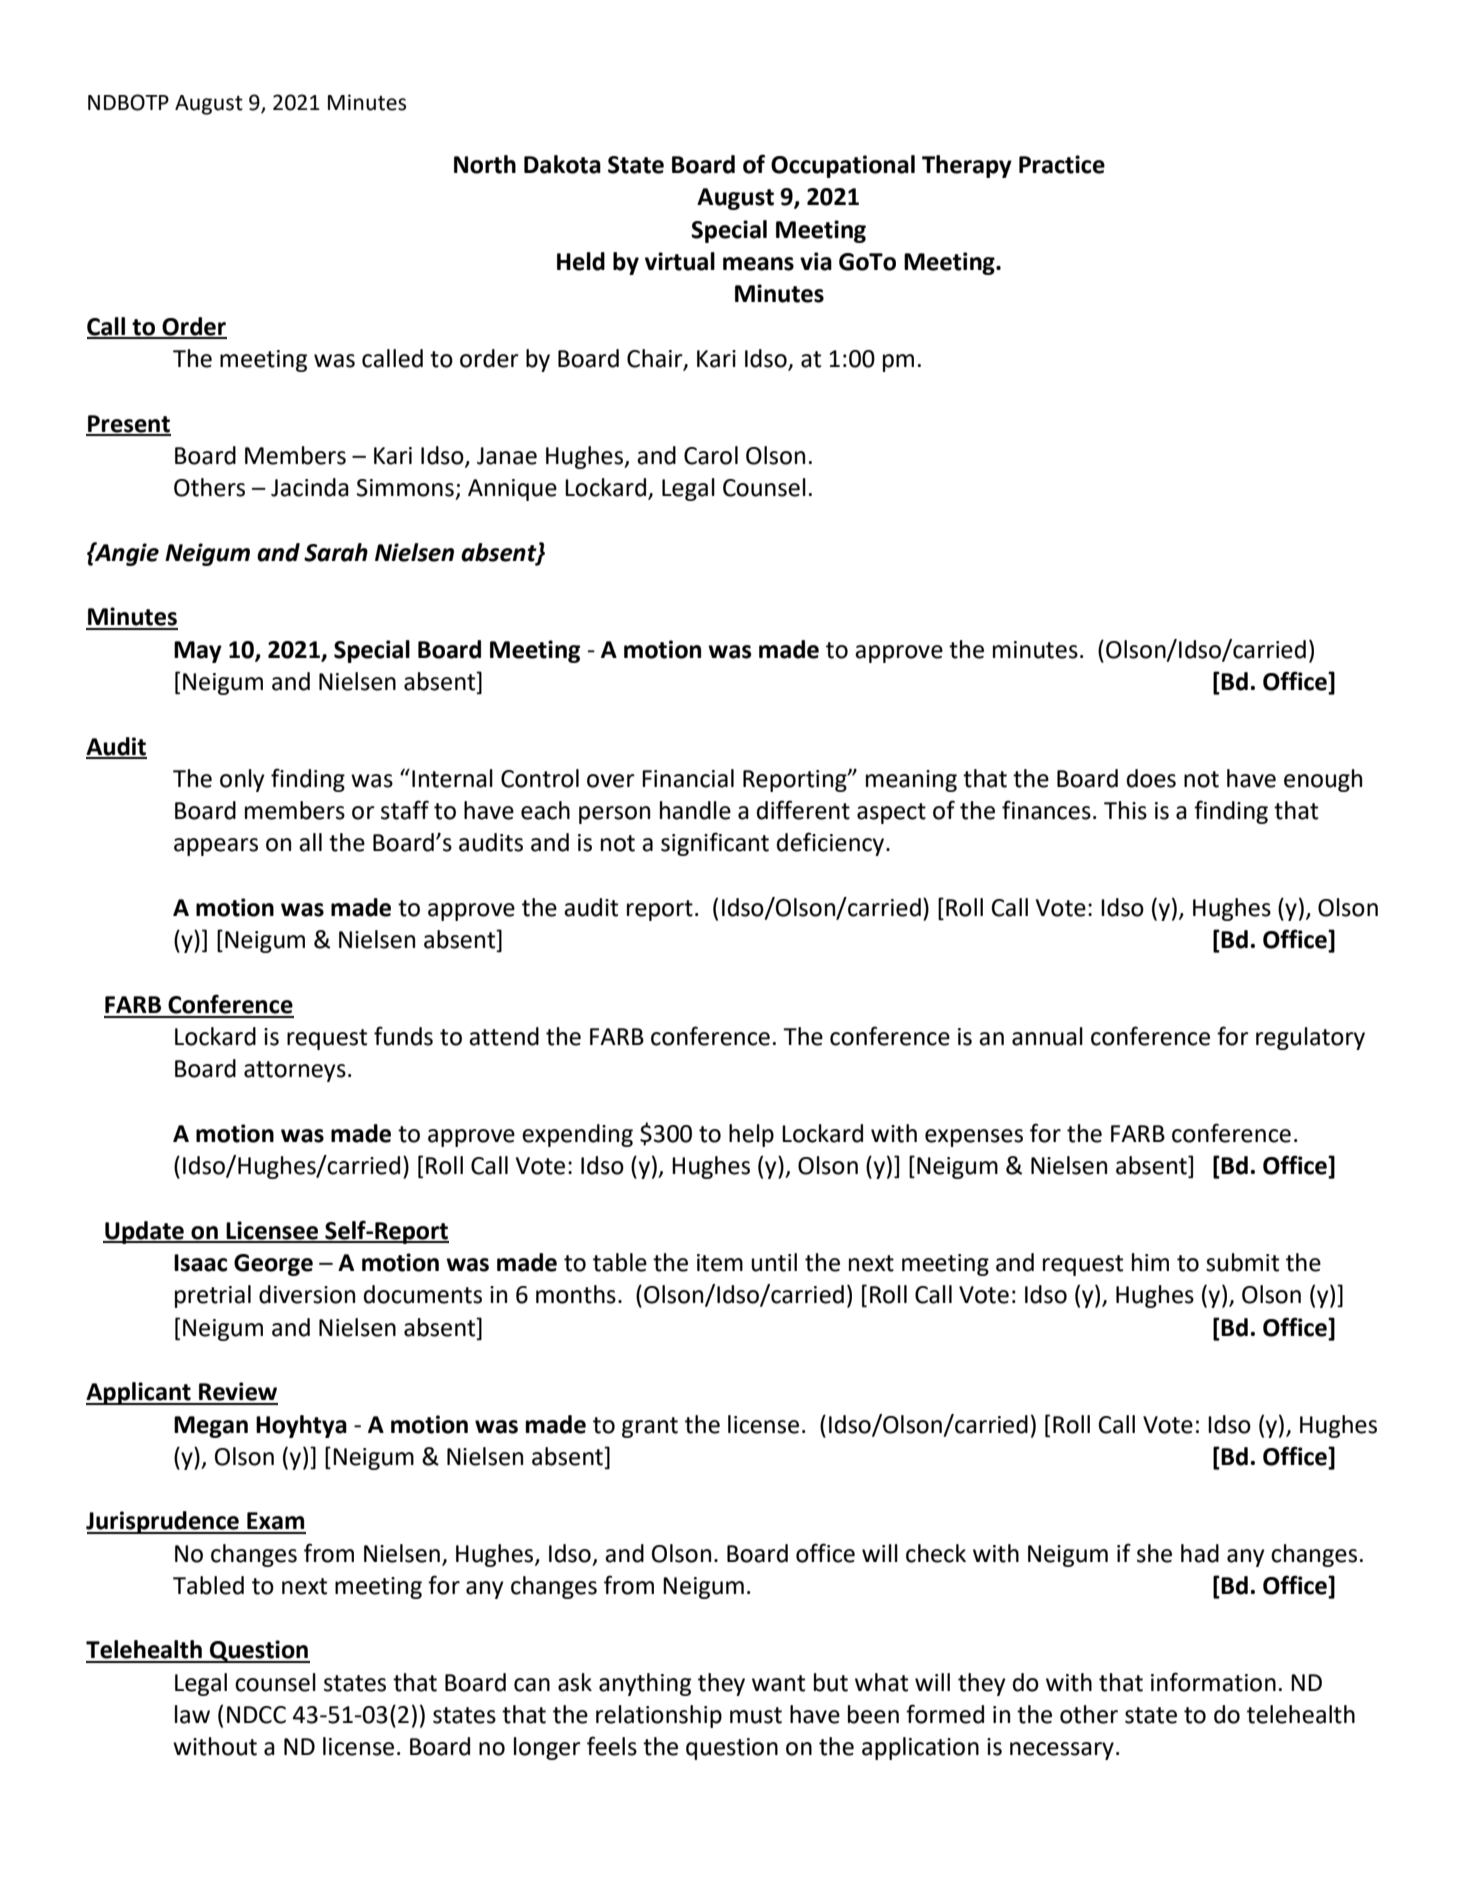 The height and width of the screenshot is (1904, 1471). Describe the element at coordinates (688, 778) in the screenshot. I see `Financial` at that location.
